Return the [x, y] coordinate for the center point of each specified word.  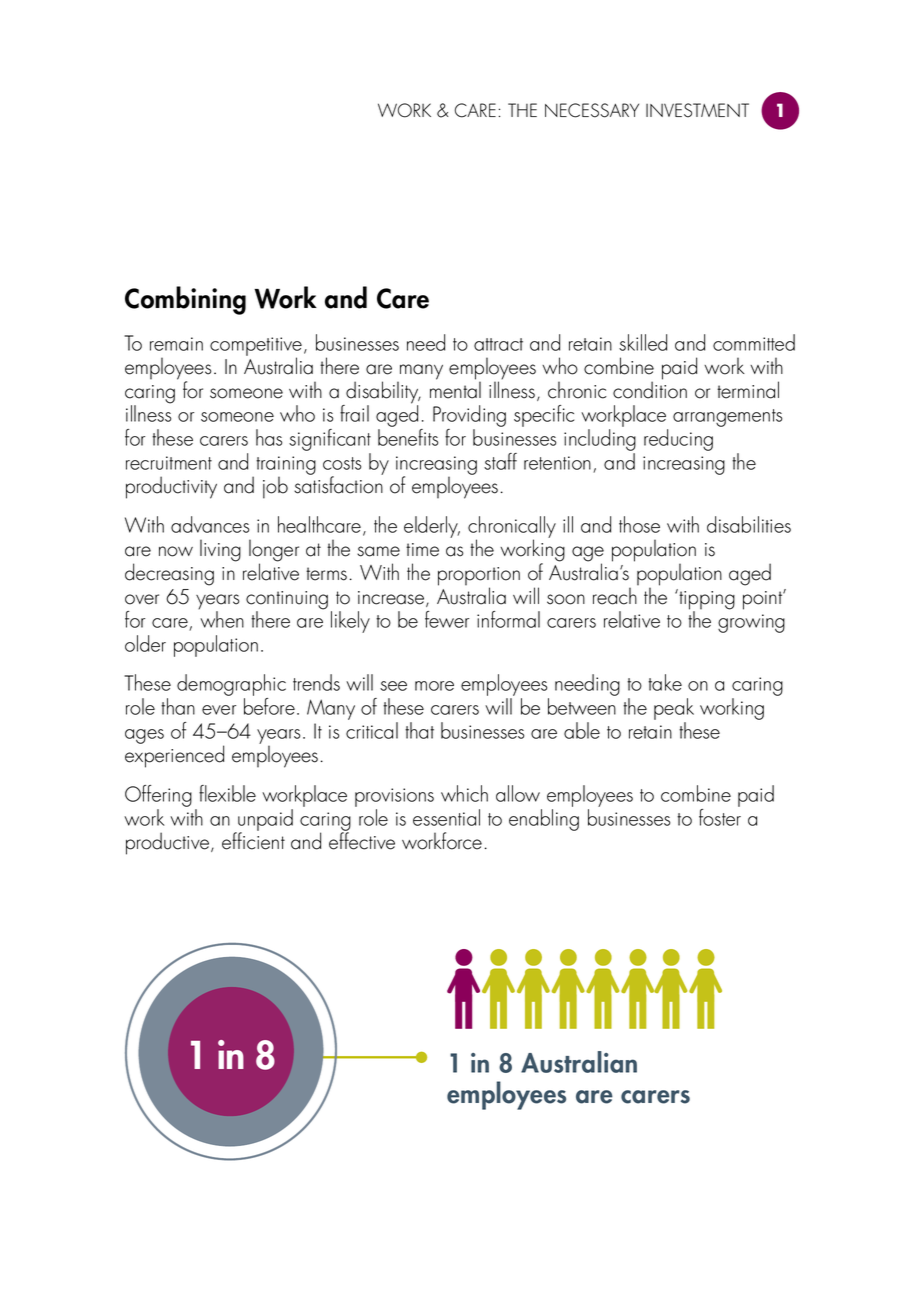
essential [446, 817]
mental [455, 389]
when [221, 618]
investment [697, 110]
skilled [643, 342]
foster [720, 816]
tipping [706, 600]
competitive [256, 347]
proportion [479, 577]
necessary [592, 110]
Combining [185, 300]
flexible [227, 793]
